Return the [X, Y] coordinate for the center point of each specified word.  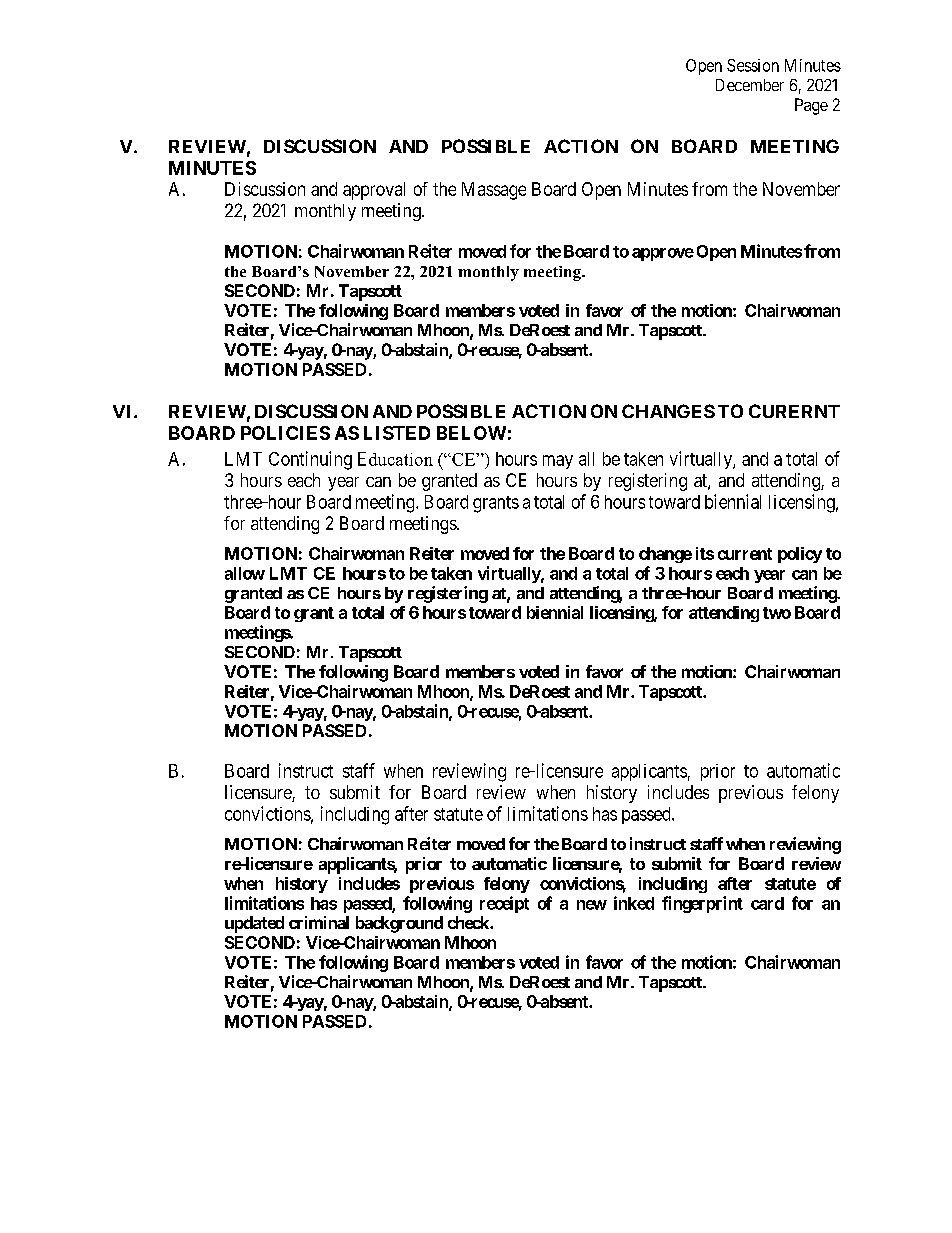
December [750, 85]
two [777, 613]
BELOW [471, 433]
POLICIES [285, 433]
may [558, 462]
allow [245, 573]
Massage [494, 191]
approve [663, 254]
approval [374, 191]
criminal [319, 922]
